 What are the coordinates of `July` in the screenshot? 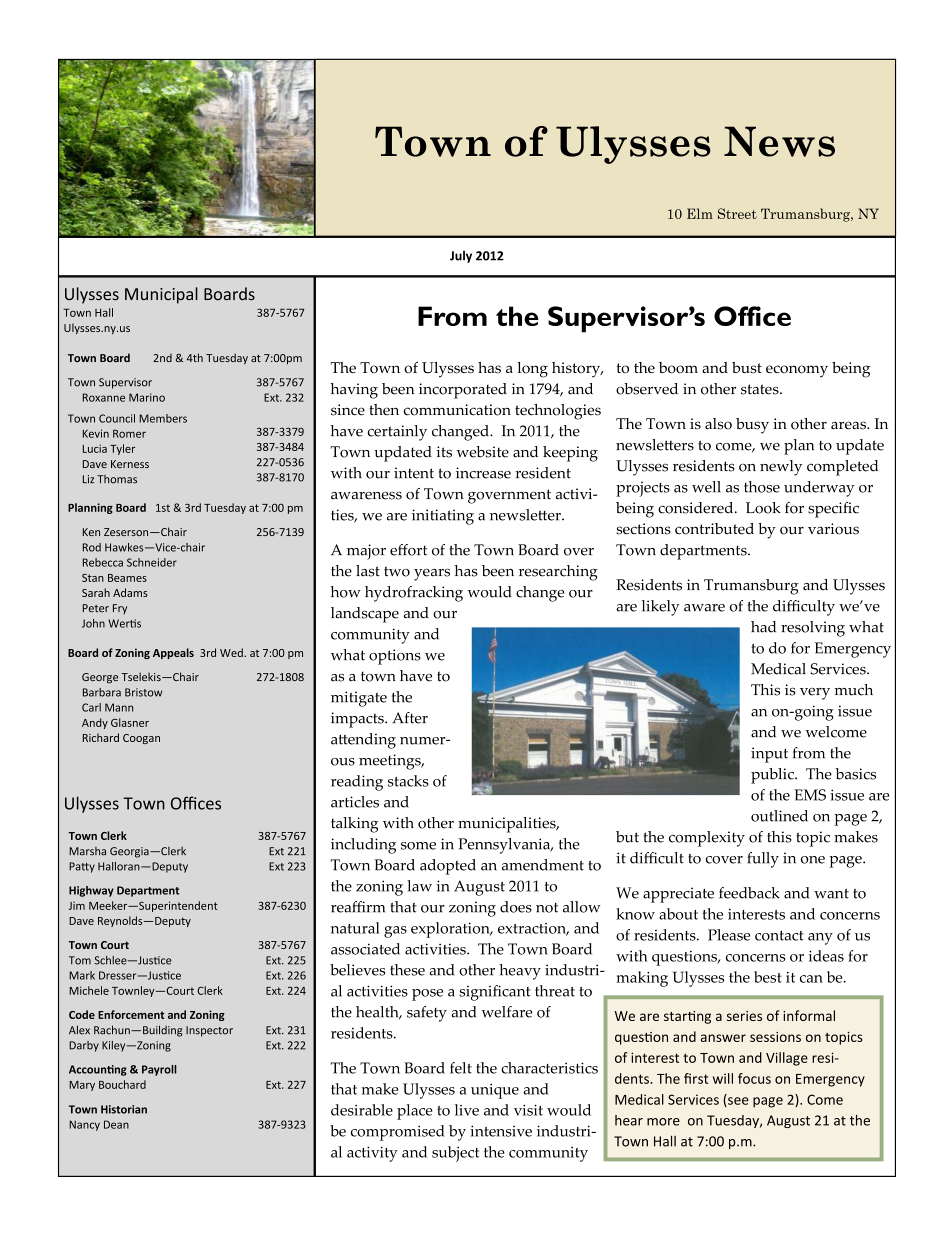 It's located at (461, 256).
